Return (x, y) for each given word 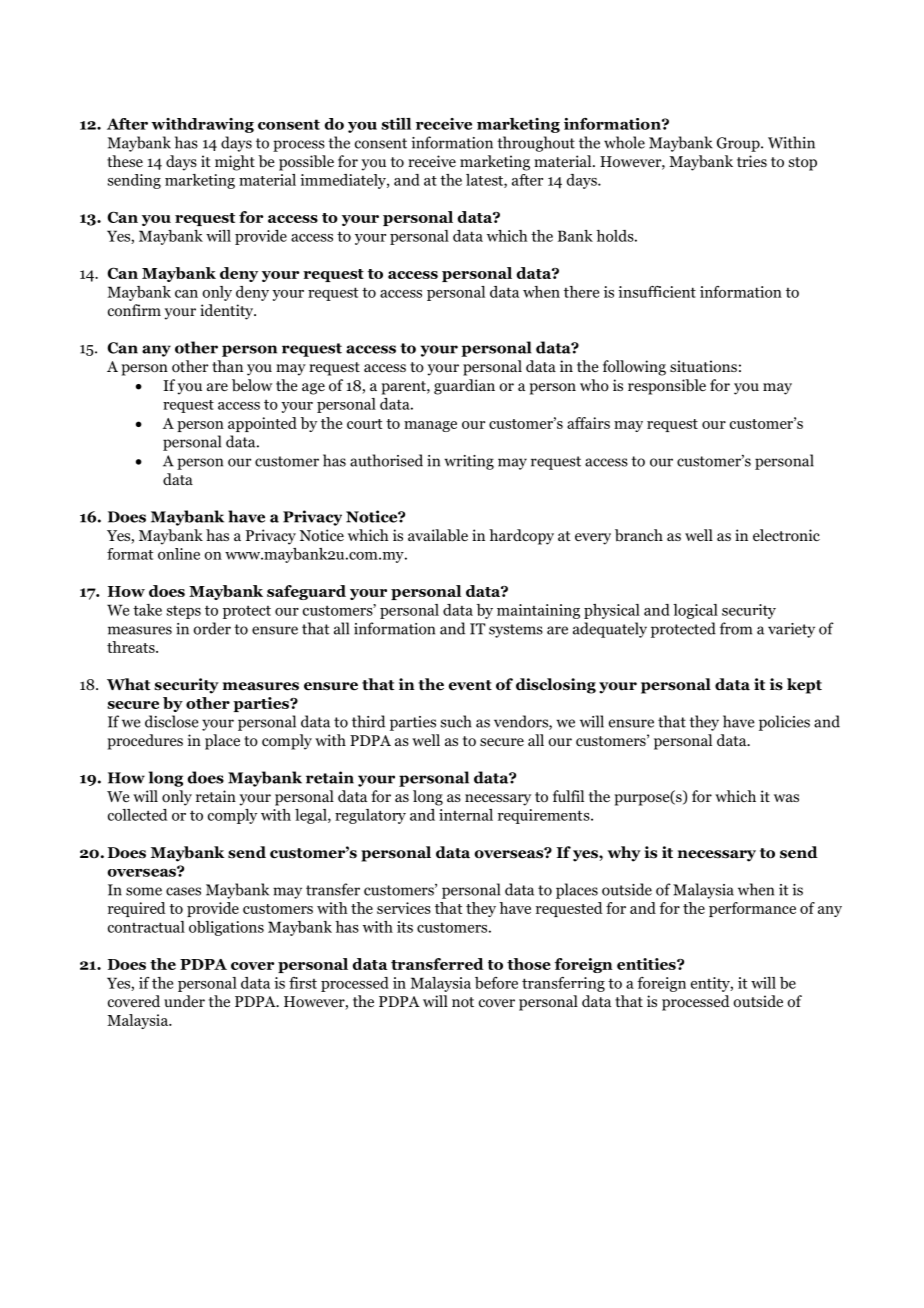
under (184, 1001)
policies (784, 723)
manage (430, 426)
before (496, 983)
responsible (667, 387)
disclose (171, 721)
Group (739, 144)
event (470, 685)
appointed (262, 424)
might (235, 163)
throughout (536, 144)
